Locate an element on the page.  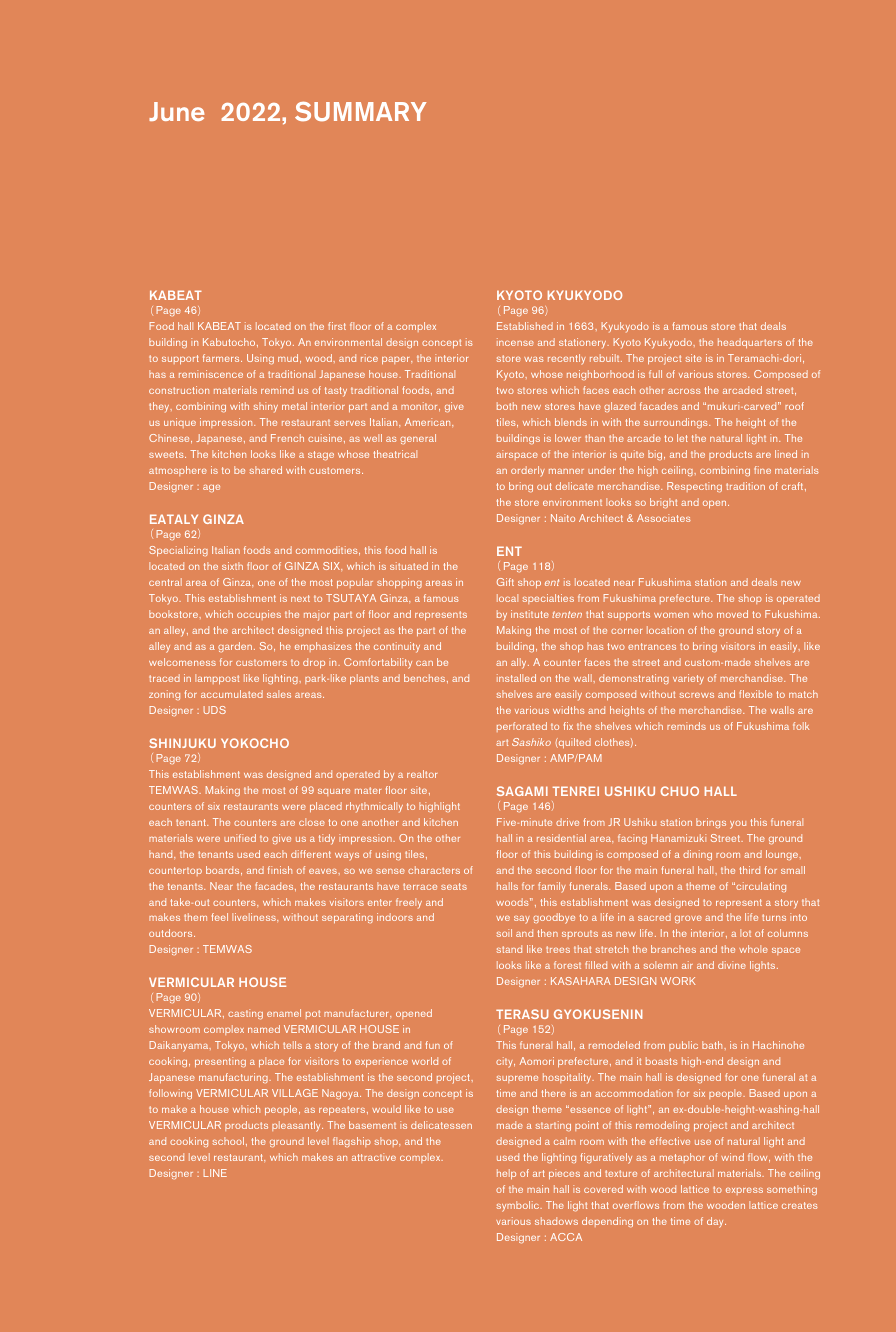
help is located at coordinates (506, 1174).
